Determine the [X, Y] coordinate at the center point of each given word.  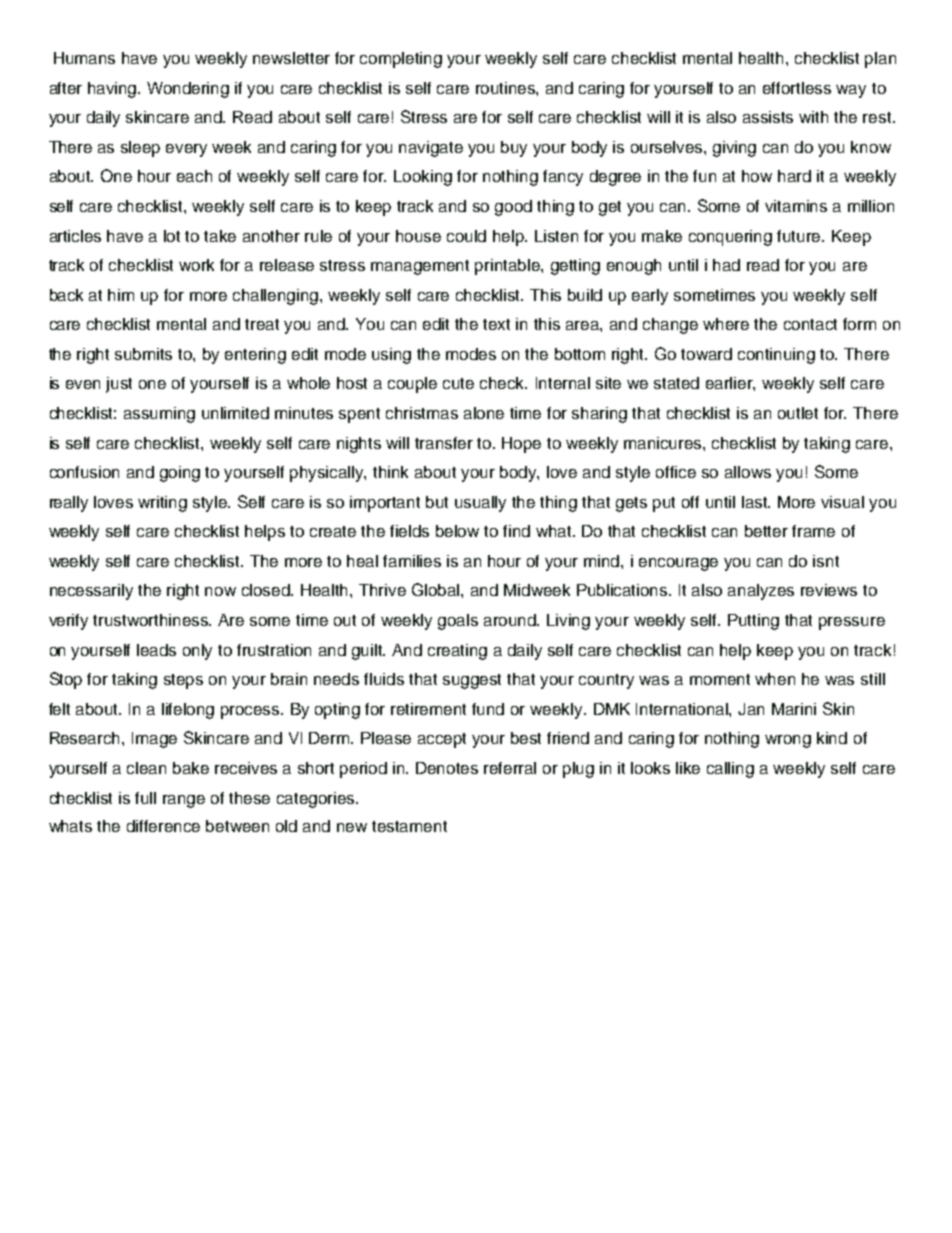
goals [458, 622]
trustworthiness [152, 620]
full [145, 798]
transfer [444, 443]
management [420, 267]
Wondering [188, 90]
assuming [159, 415]
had [726, 265]
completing [401, 60]
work [196, 265]
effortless [797, 88]
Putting [753, 622]
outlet [798, 413]
